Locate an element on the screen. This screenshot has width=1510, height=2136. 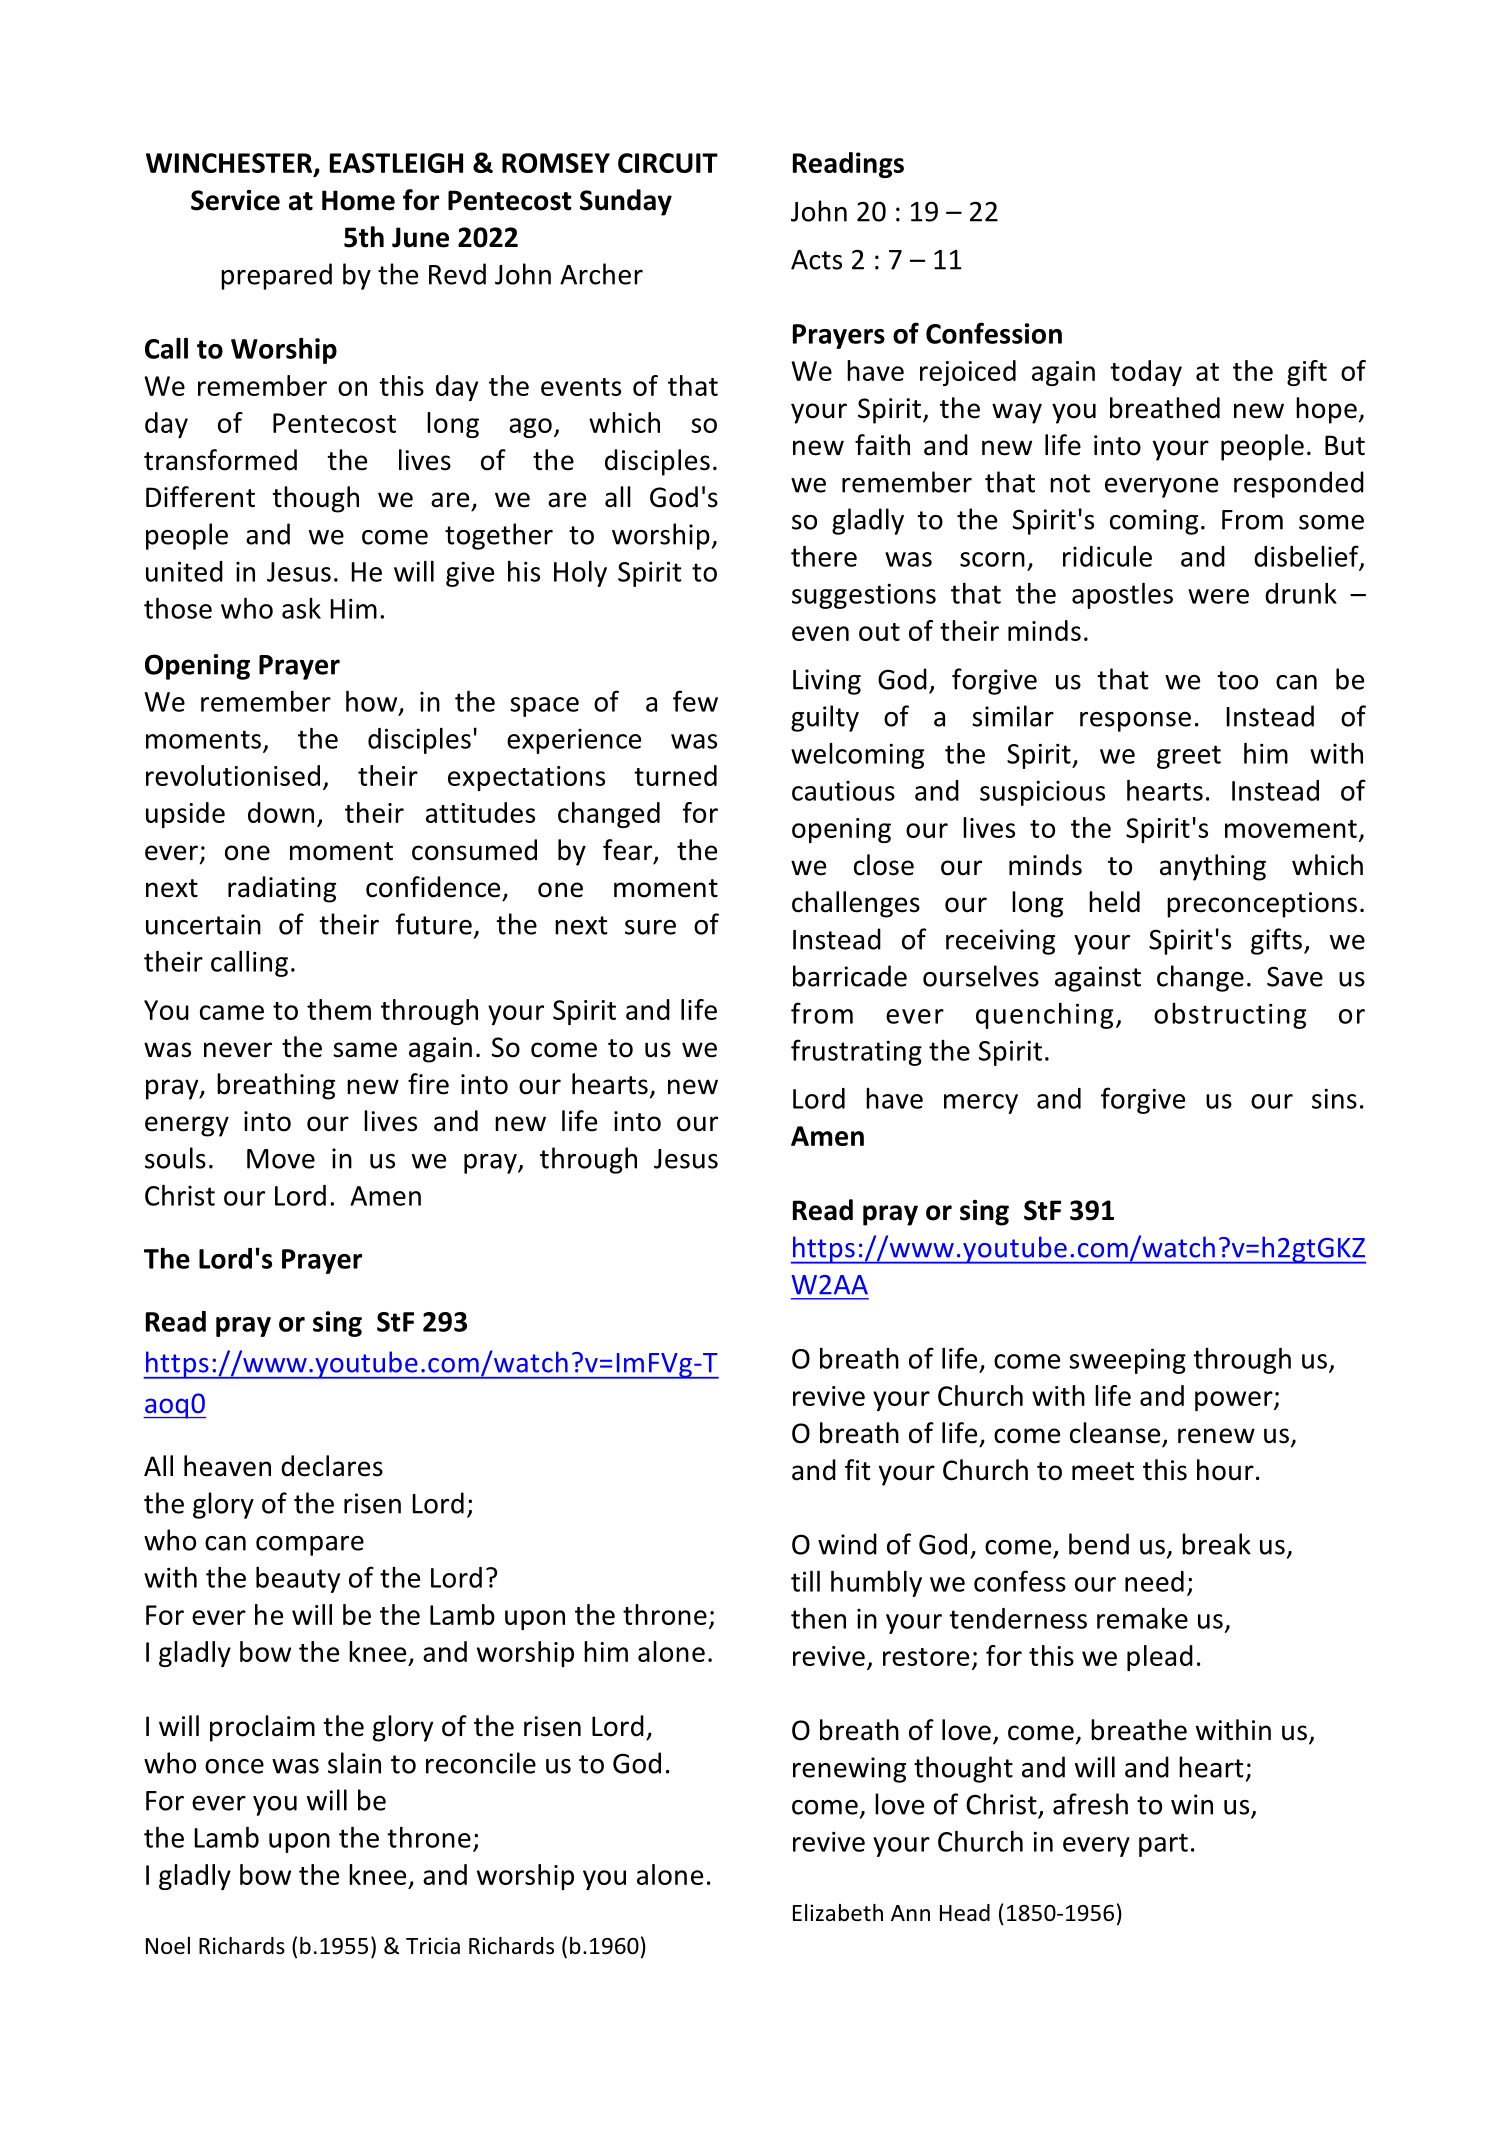
Acts is located at coordinates (816, 260).
